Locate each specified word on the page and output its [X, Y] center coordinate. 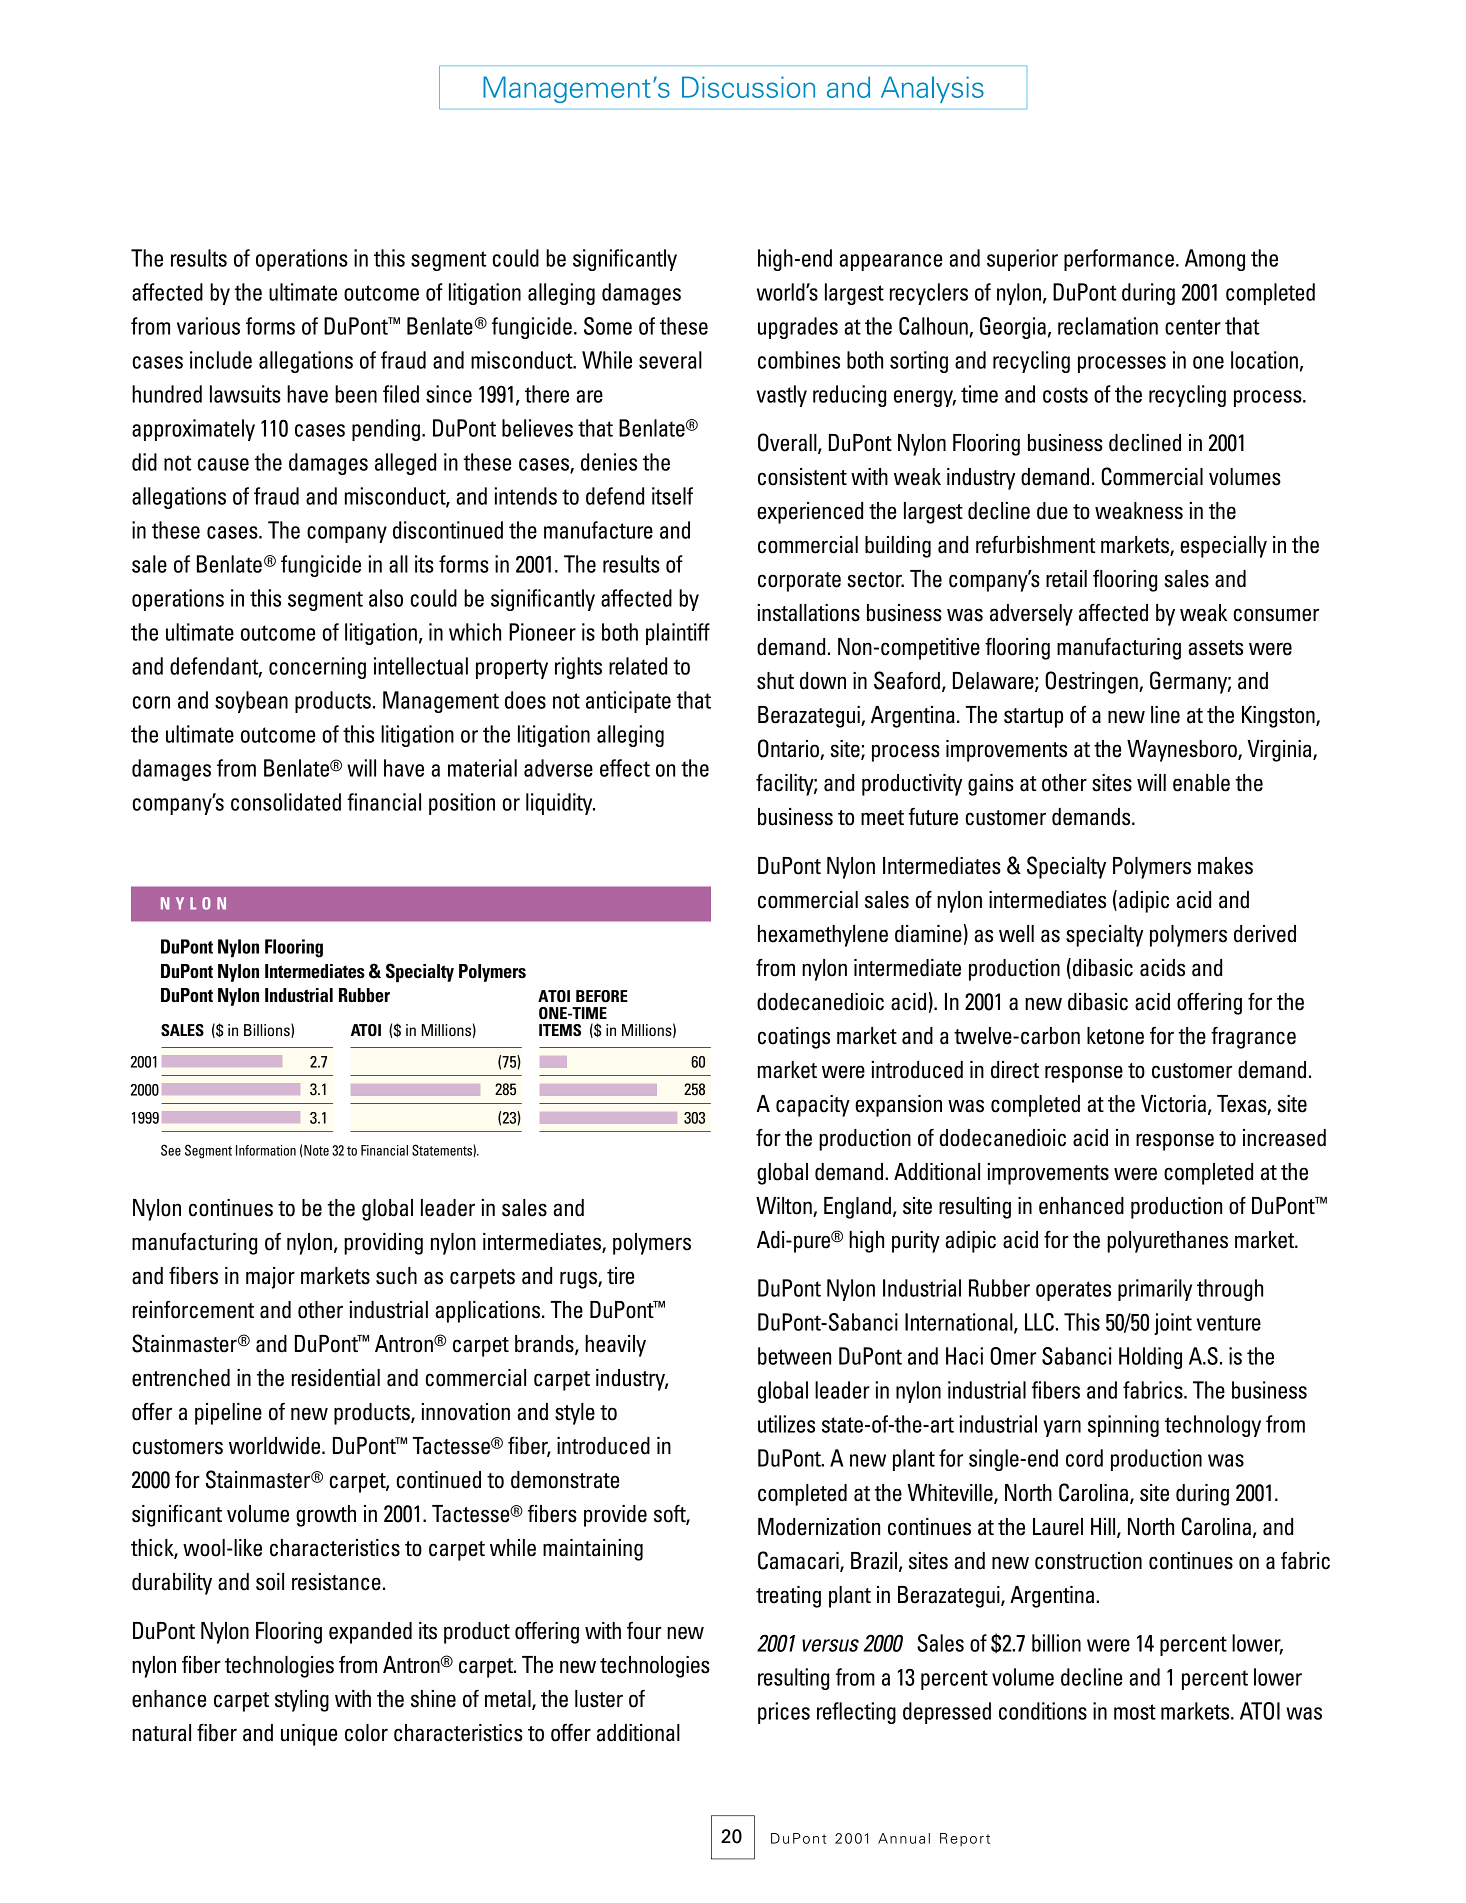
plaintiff [678, 634]
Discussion [748, 87]
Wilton [785, 1207]
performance [1119, 260]
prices [784, 1713]
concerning [317, 668]
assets [1215, 648]
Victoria [1173, 1104]
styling [302, 1701]
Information [266, 1150]
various [208, 326]
